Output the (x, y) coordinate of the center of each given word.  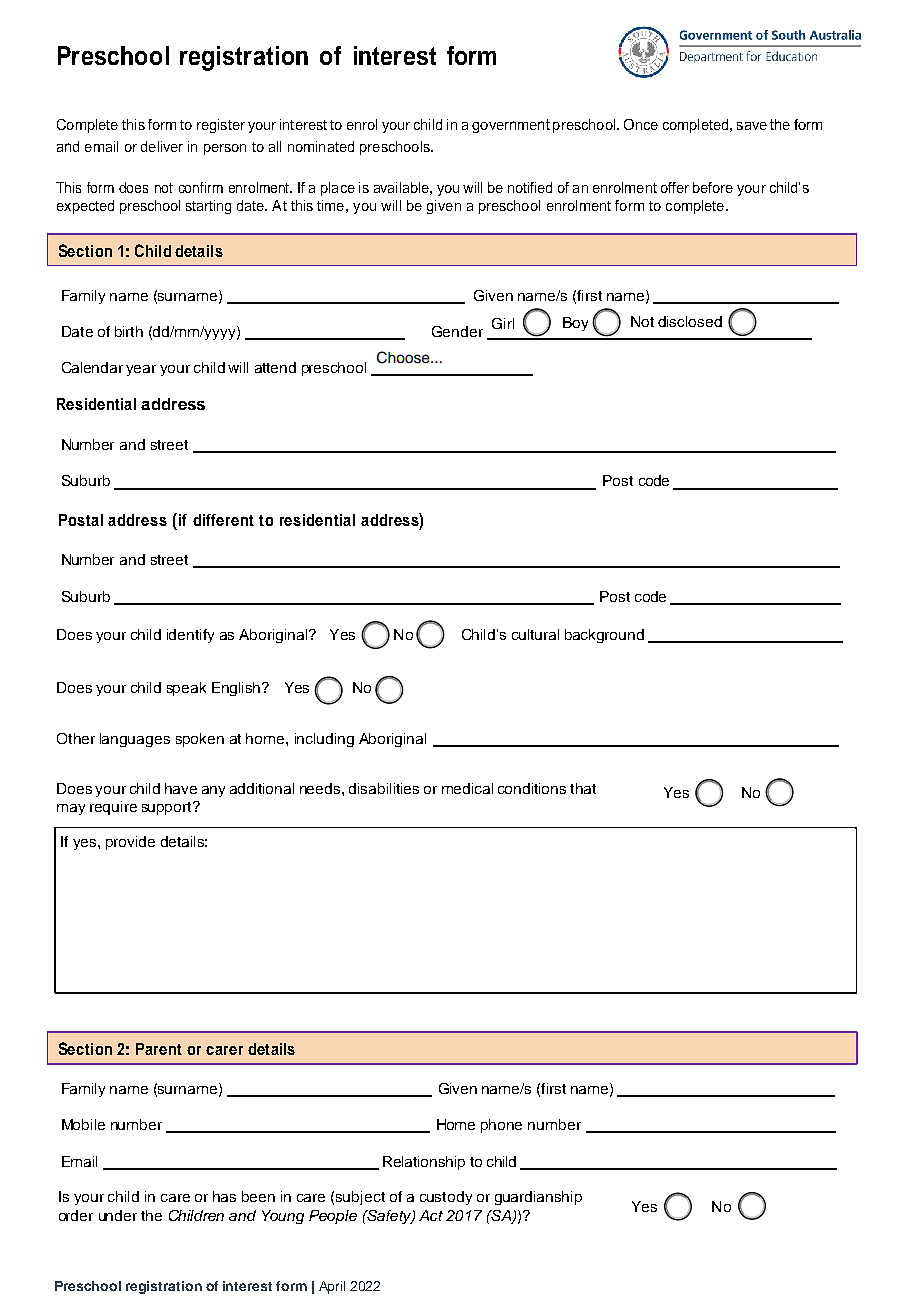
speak (186, 689)
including (324, 740)
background (604, 636)
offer (675, 187)
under (118, 1215)
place (338, 189)
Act (431, 1215)
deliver (162, 146)
